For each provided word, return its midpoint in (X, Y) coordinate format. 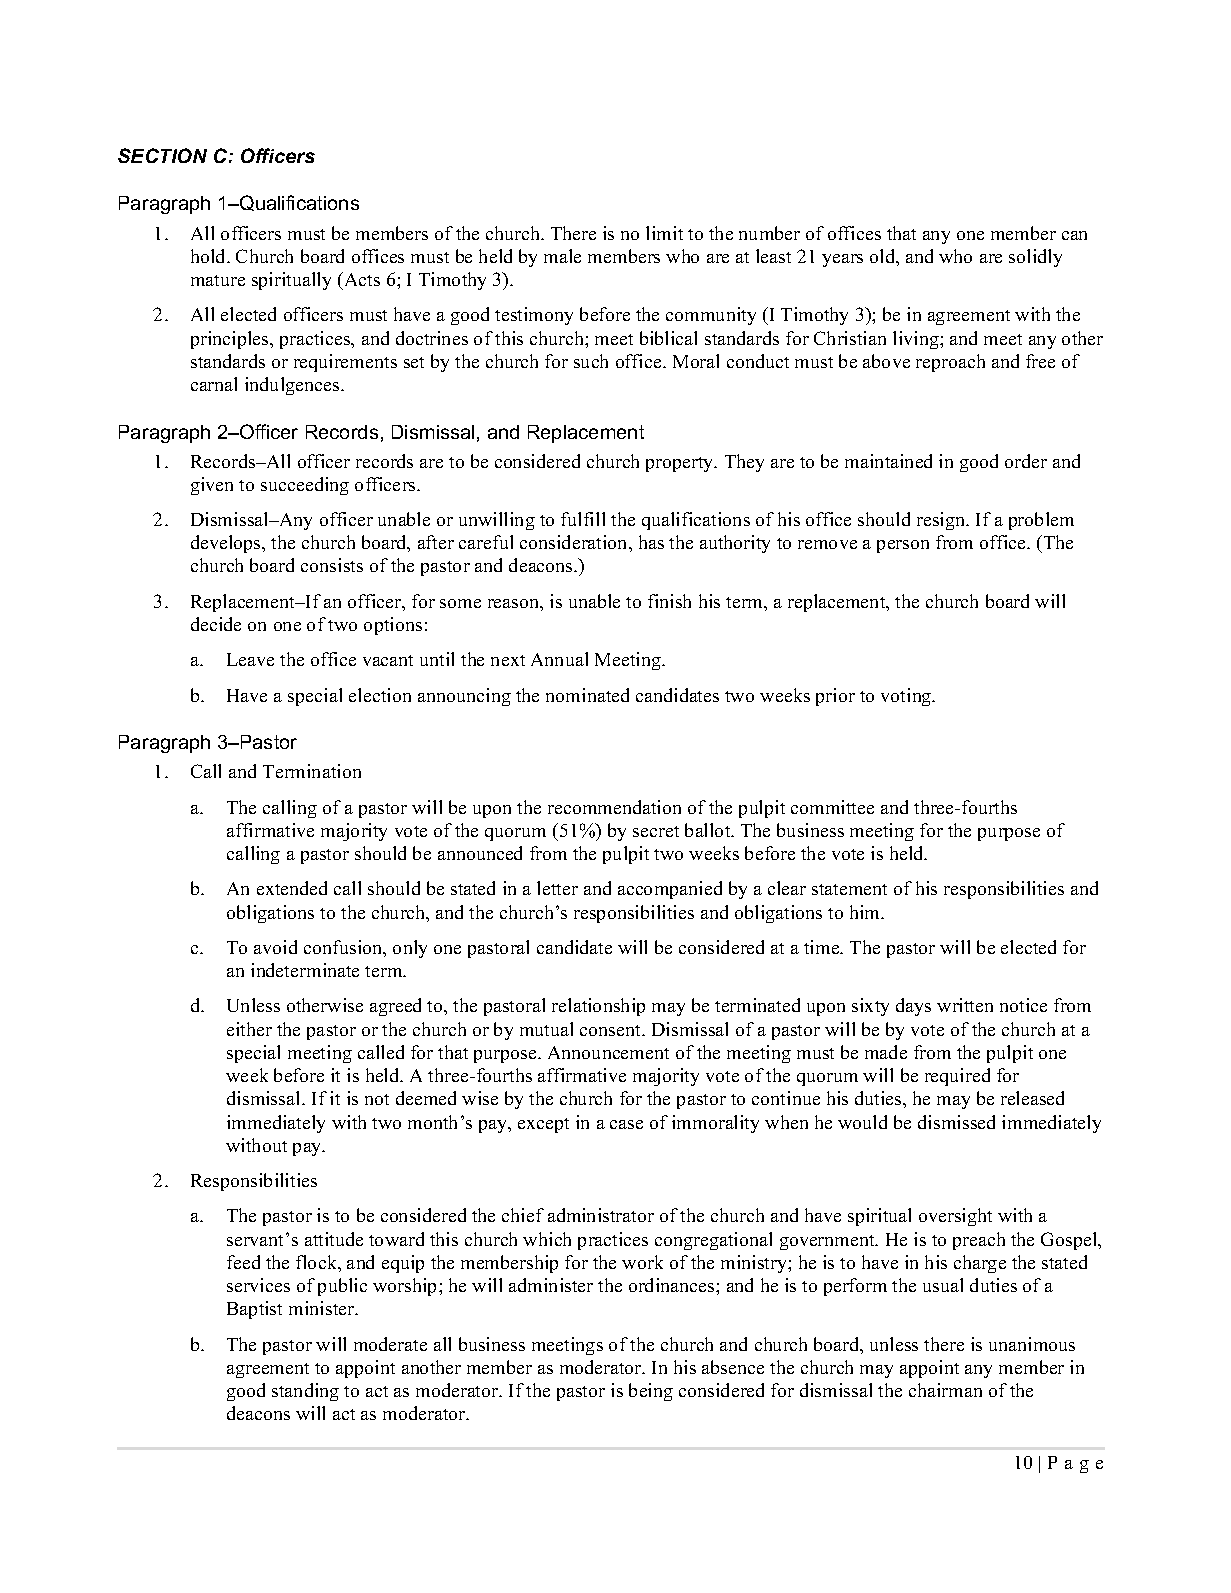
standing (305, 1392)
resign (942, 521)
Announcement (608, 1052)
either (249, 1029)
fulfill (583, 519)
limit (664, 233)
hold (209, 256)
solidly (1035, 258)
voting (907, 697)
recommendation (614, 807)
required (957, 1077)
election (380, 695)
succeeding (305, 486)
